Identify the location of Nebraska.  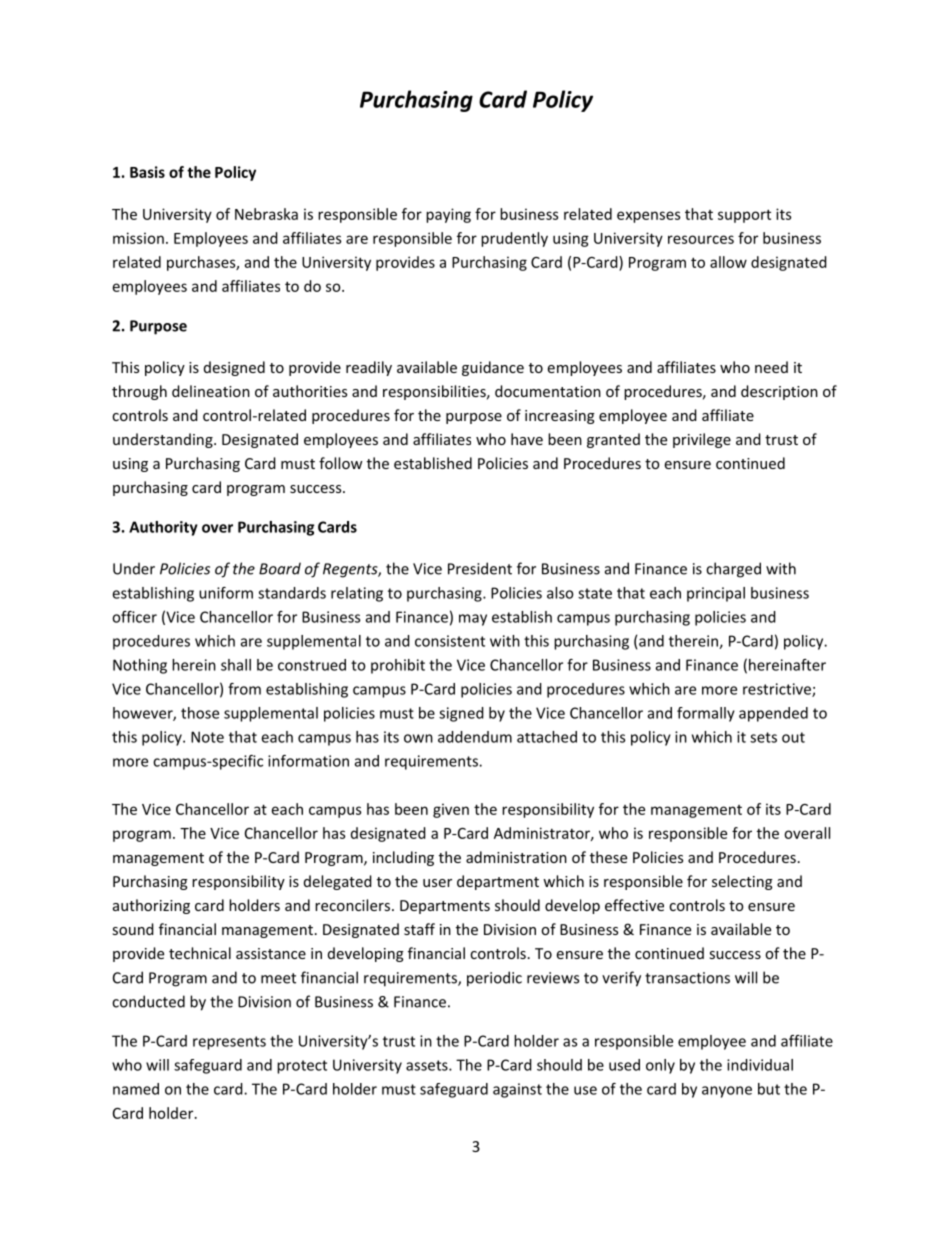
(266, 214).
